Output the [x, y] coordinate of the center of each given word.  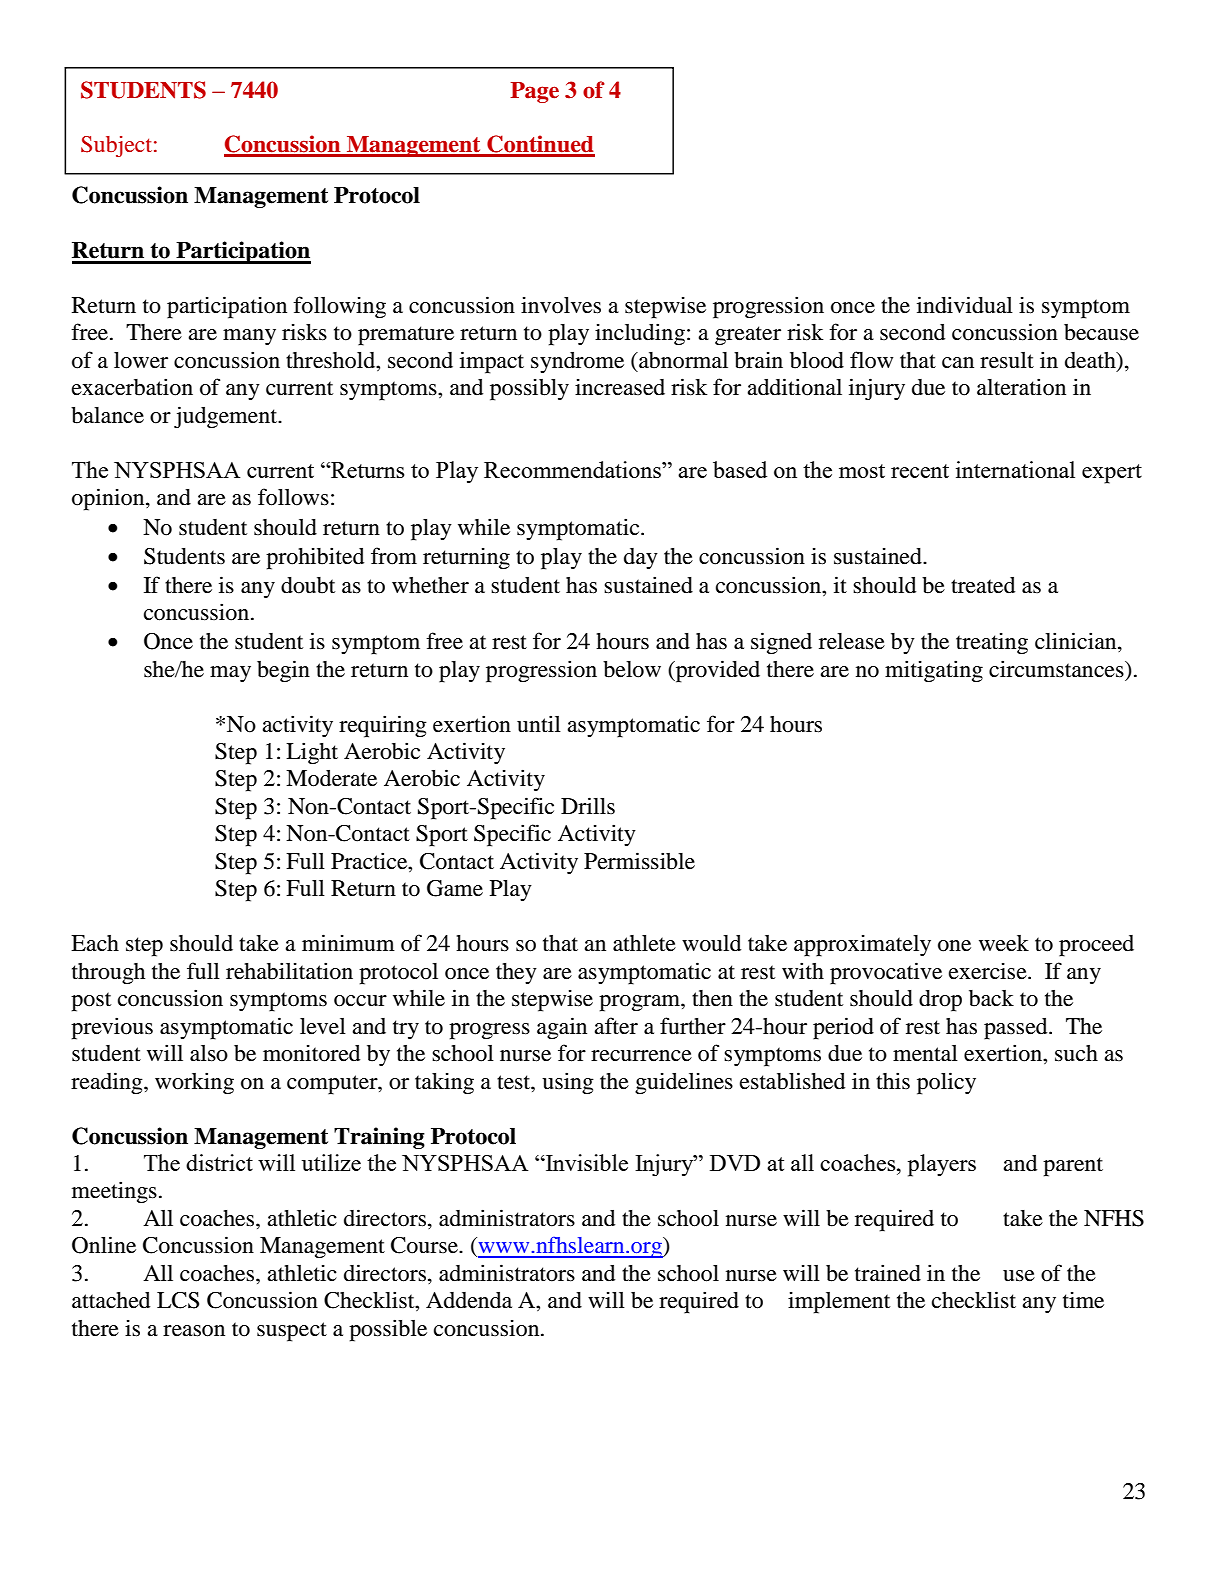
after [616, 1026]
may [230, 674]
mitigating [934, 671]
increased [620, 387]
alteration [1021, 387]
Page [534, 92]
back [991, 998]
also [209, 1053]
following [339, 307]
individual [965, 305]
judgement [227, 417]
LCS [178, 1300]
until [539, 724]
